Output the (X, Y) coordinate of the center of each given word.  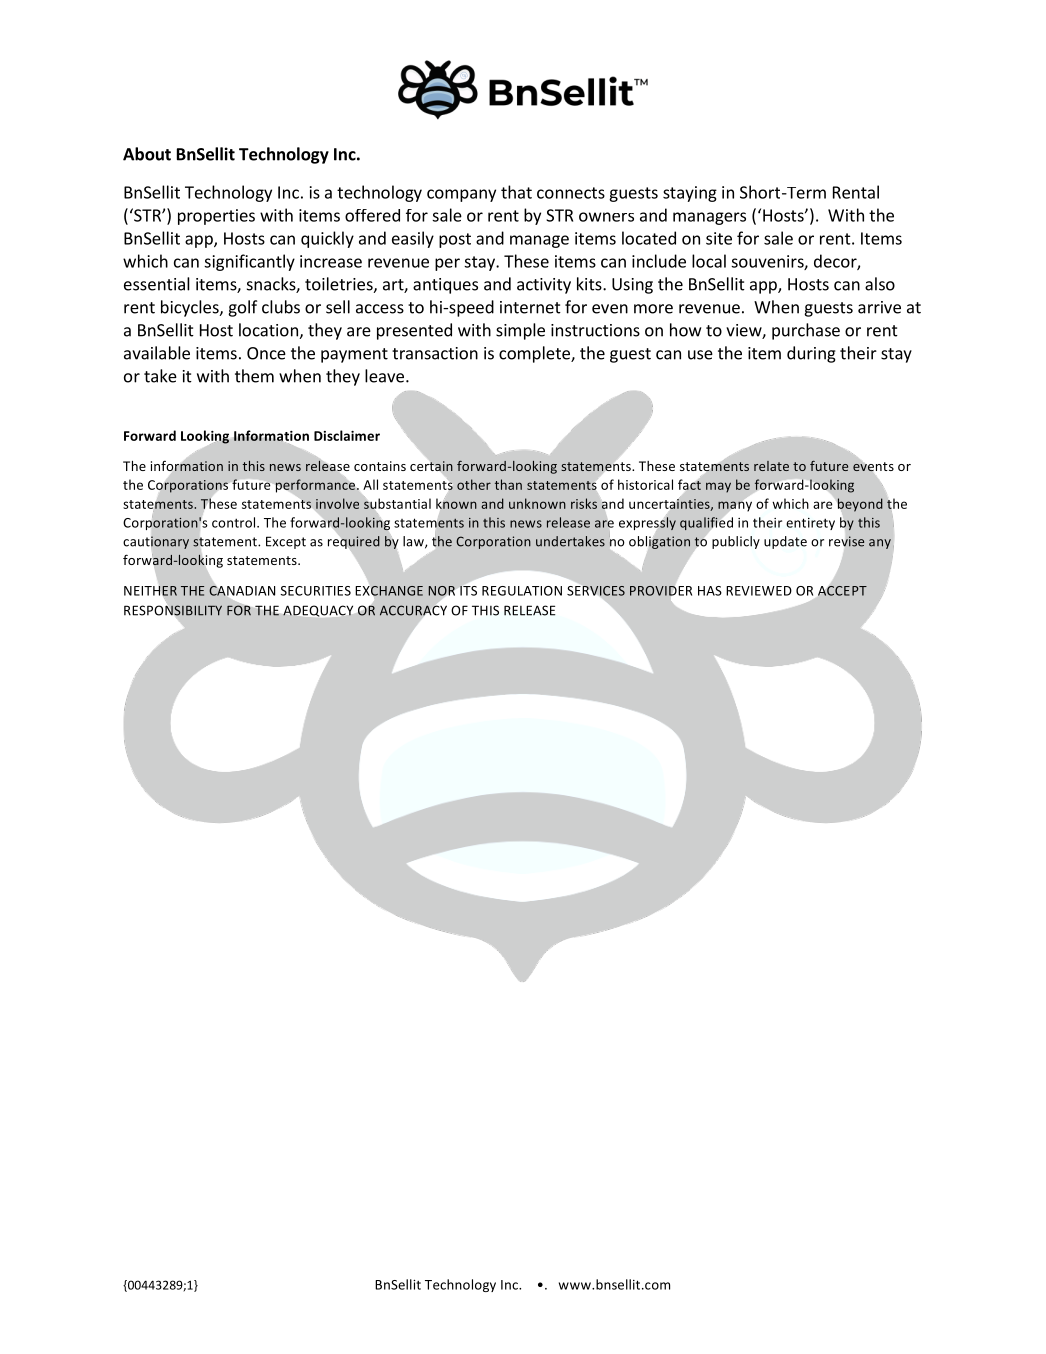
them (254, 376)
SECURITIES (316, 591)
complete (535, 354)
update (785, 542)
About (147, 154)
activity (544, 286)
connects (571, 193)
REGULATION (522, 591)
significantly (249, 262)
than (508, 484)
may (718, 487)
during (811, 354)
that (516, 192)
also (880, 284)
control (235, 522)
